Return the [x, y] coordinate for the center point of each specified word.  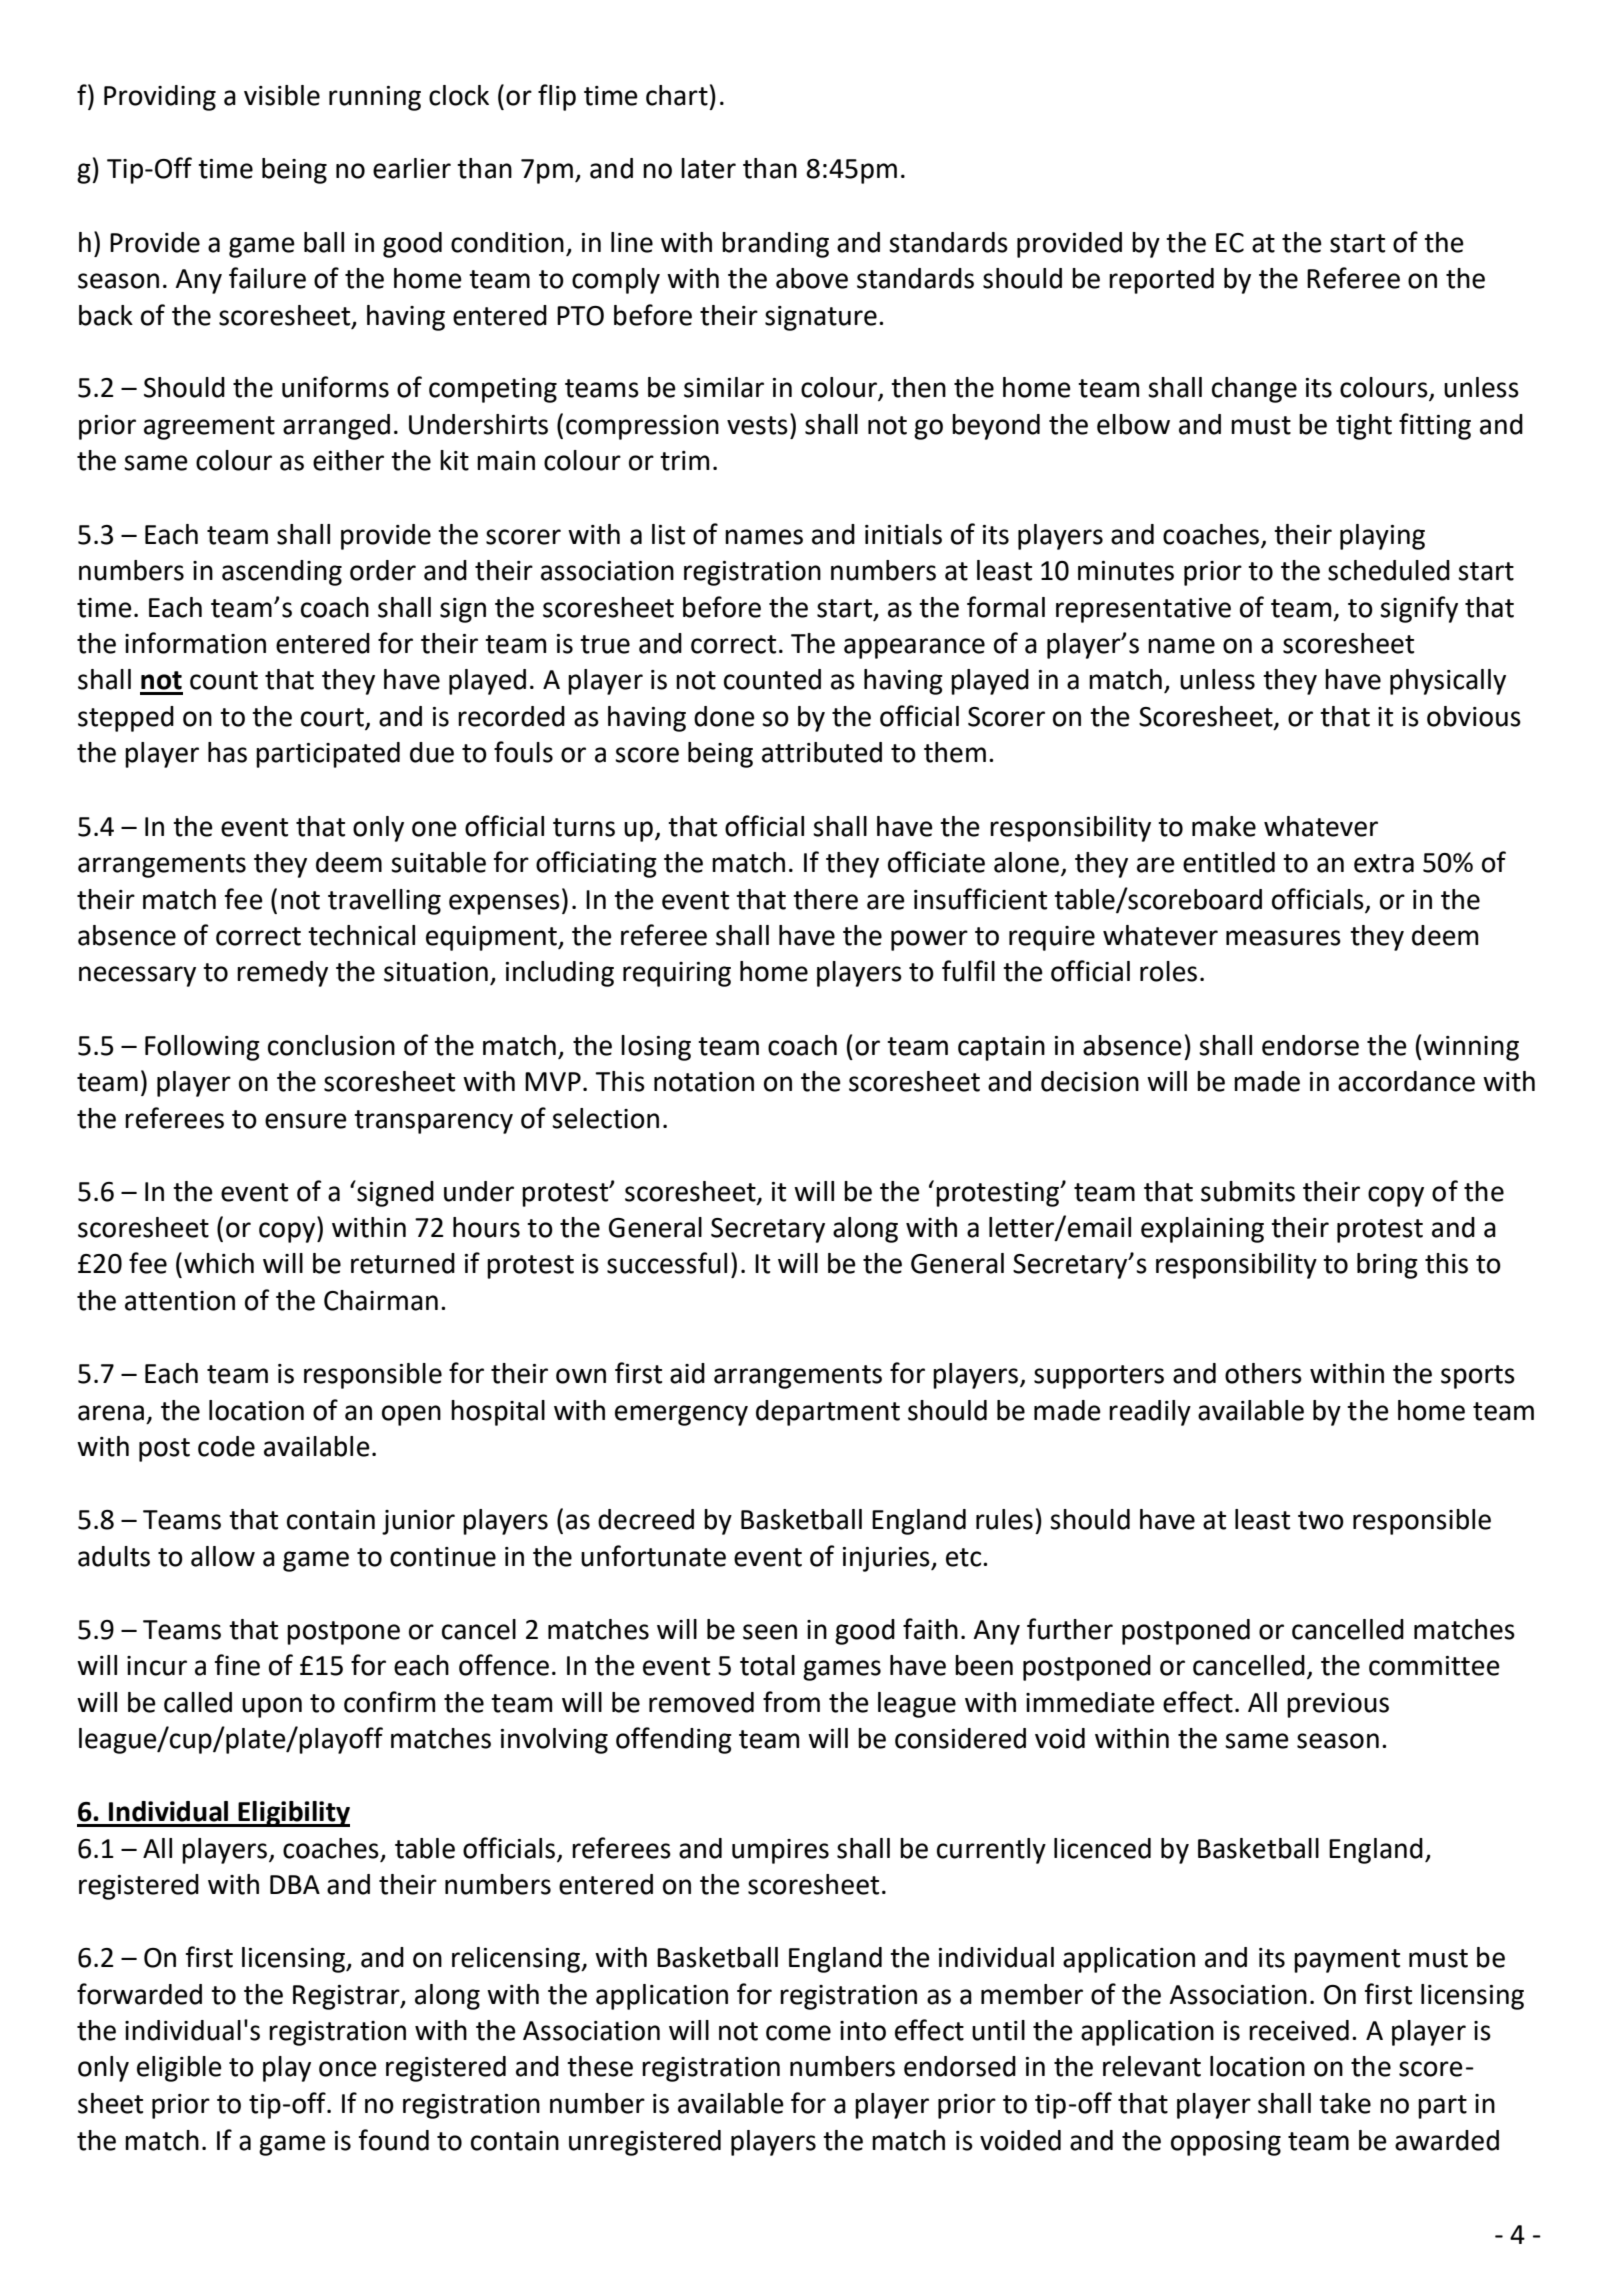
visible [282, 95]
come [798, 2033]
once [348, 2069]
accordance [1406, 1081]
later [708, 168]
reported [1161, 281]
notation [704, 1082]
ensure [306, 1121]
